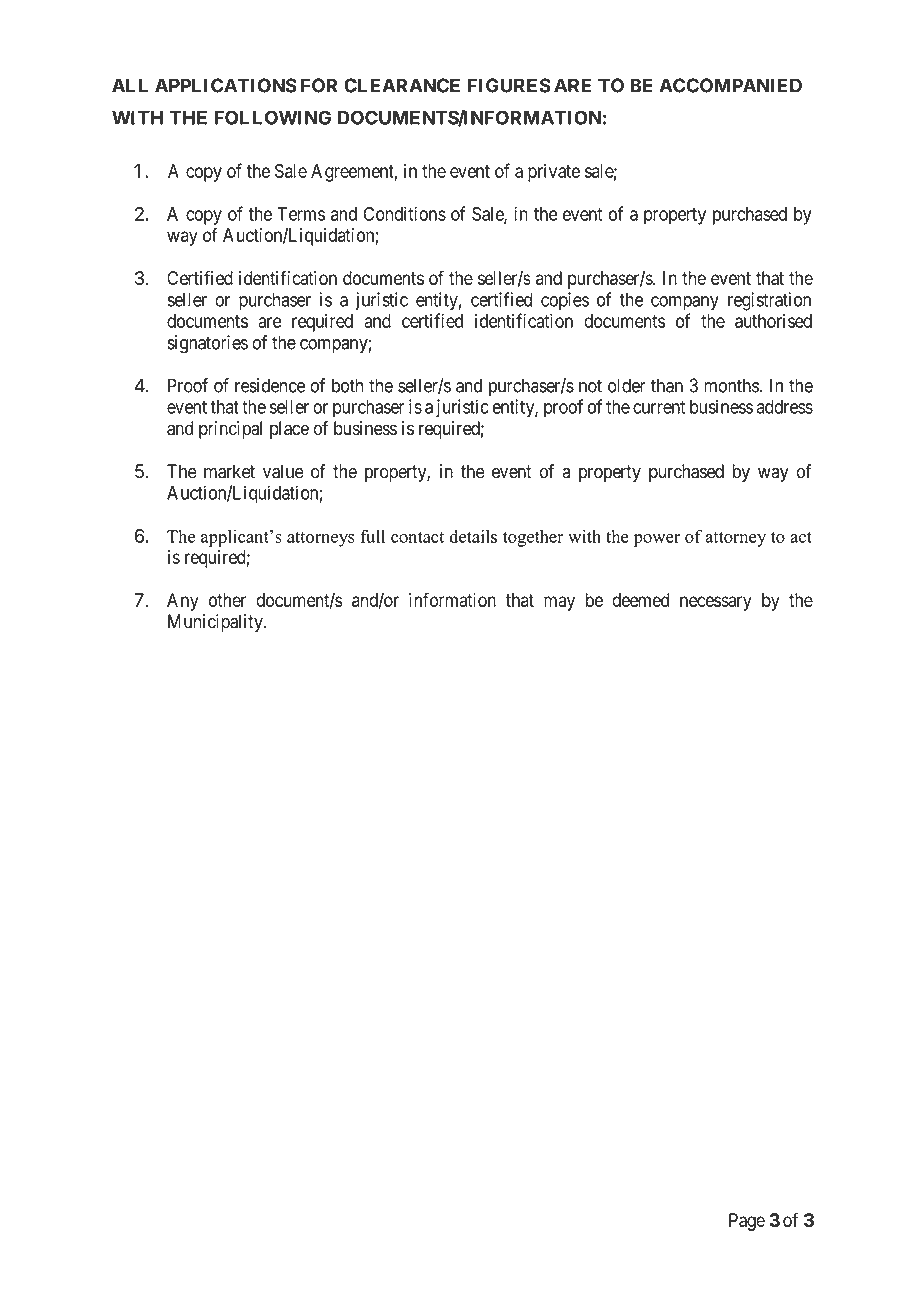 The width and height of the image is (924, 1308). I want to click on ACCOMPANIED, so click(730, 85).
